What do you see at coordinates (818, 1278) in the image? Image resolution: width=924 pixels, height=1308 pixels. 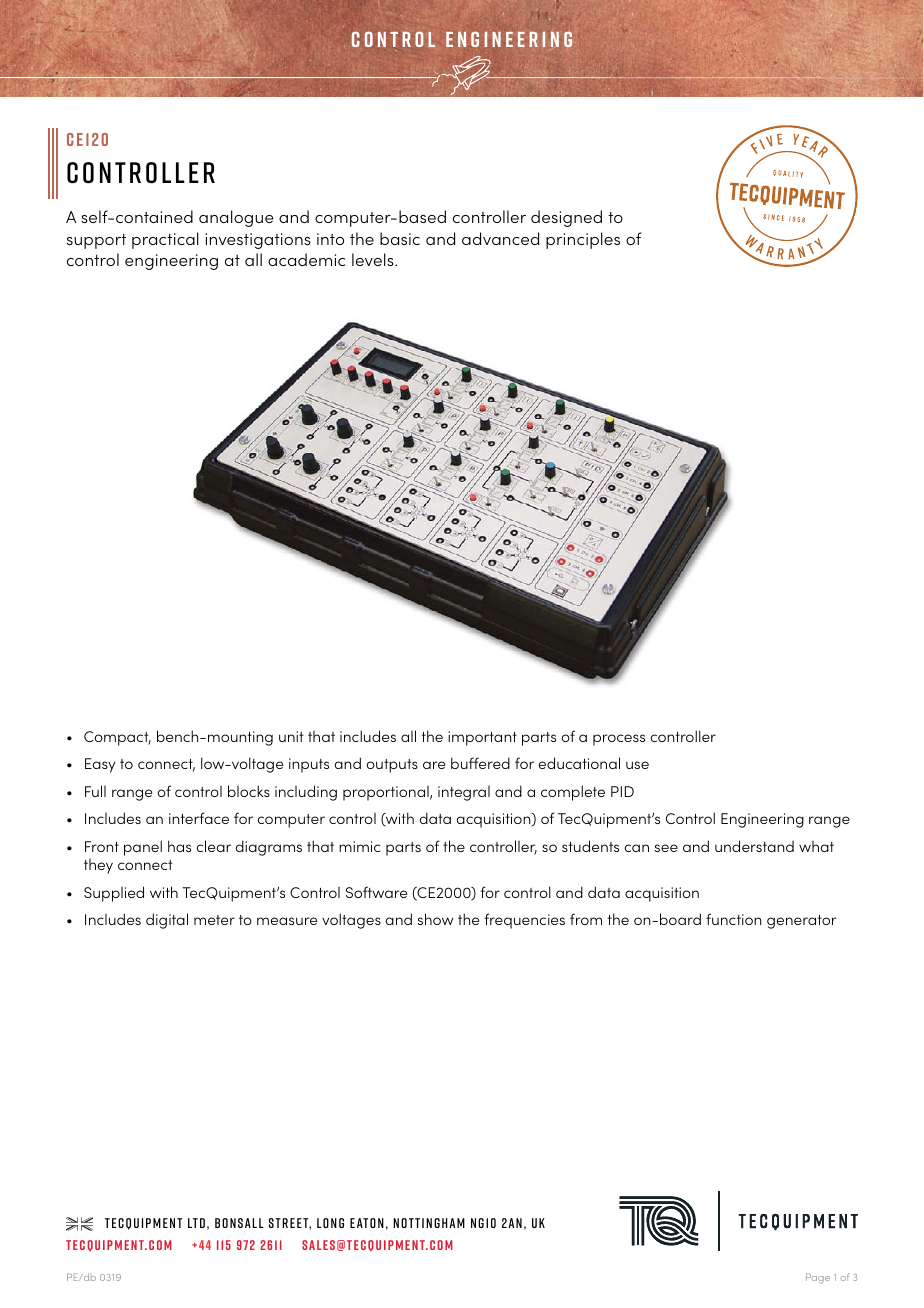 I see `Page` at bounding box center [818, 1278].
